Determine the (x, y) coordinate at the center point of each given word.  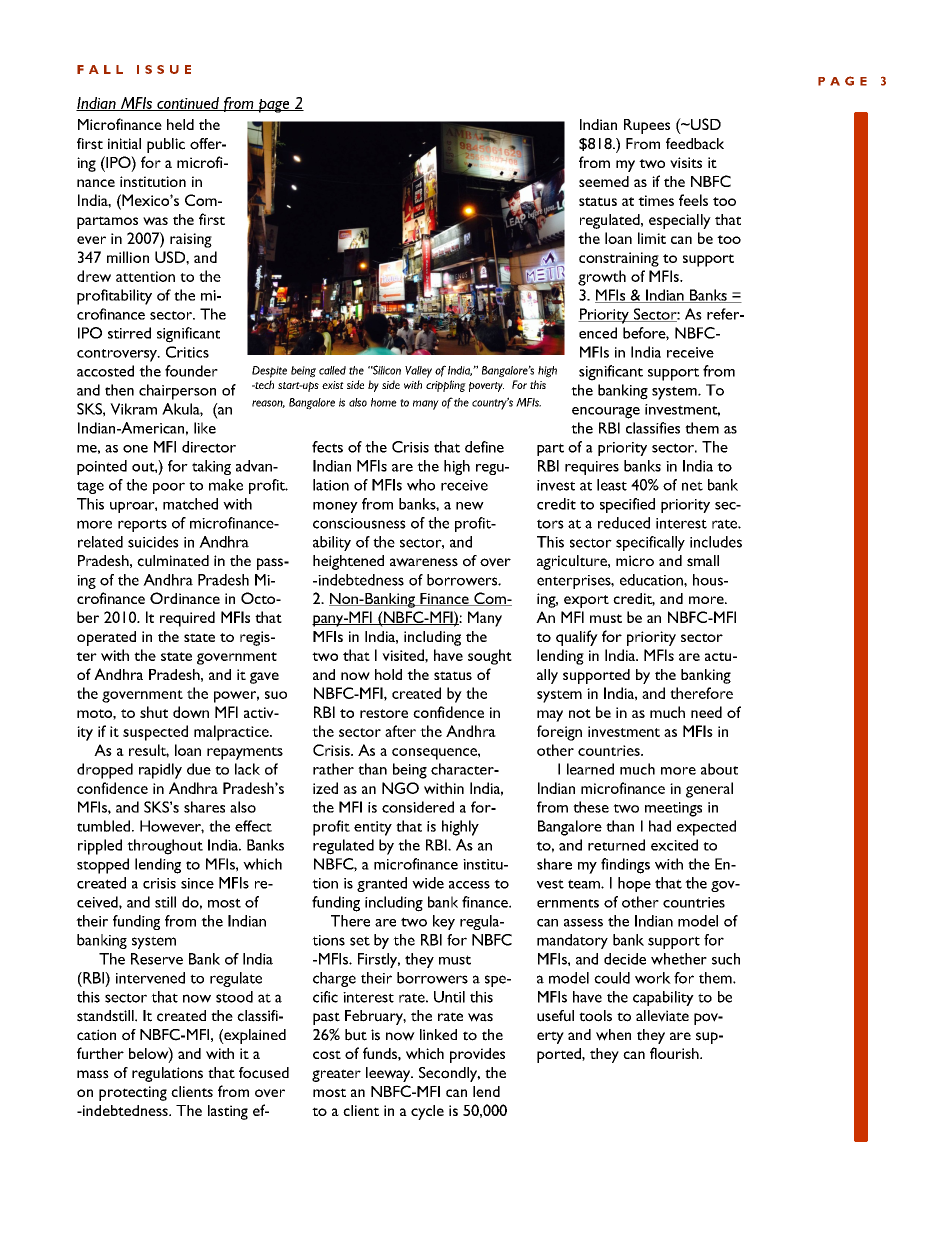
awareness (424, 562)
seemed (604, 181)
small (703, 561)
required (187, 619)
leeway (389, 1074)
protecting (133, 1093)
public (166, 145)
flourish (675, 1053)
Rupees (647, 126)
